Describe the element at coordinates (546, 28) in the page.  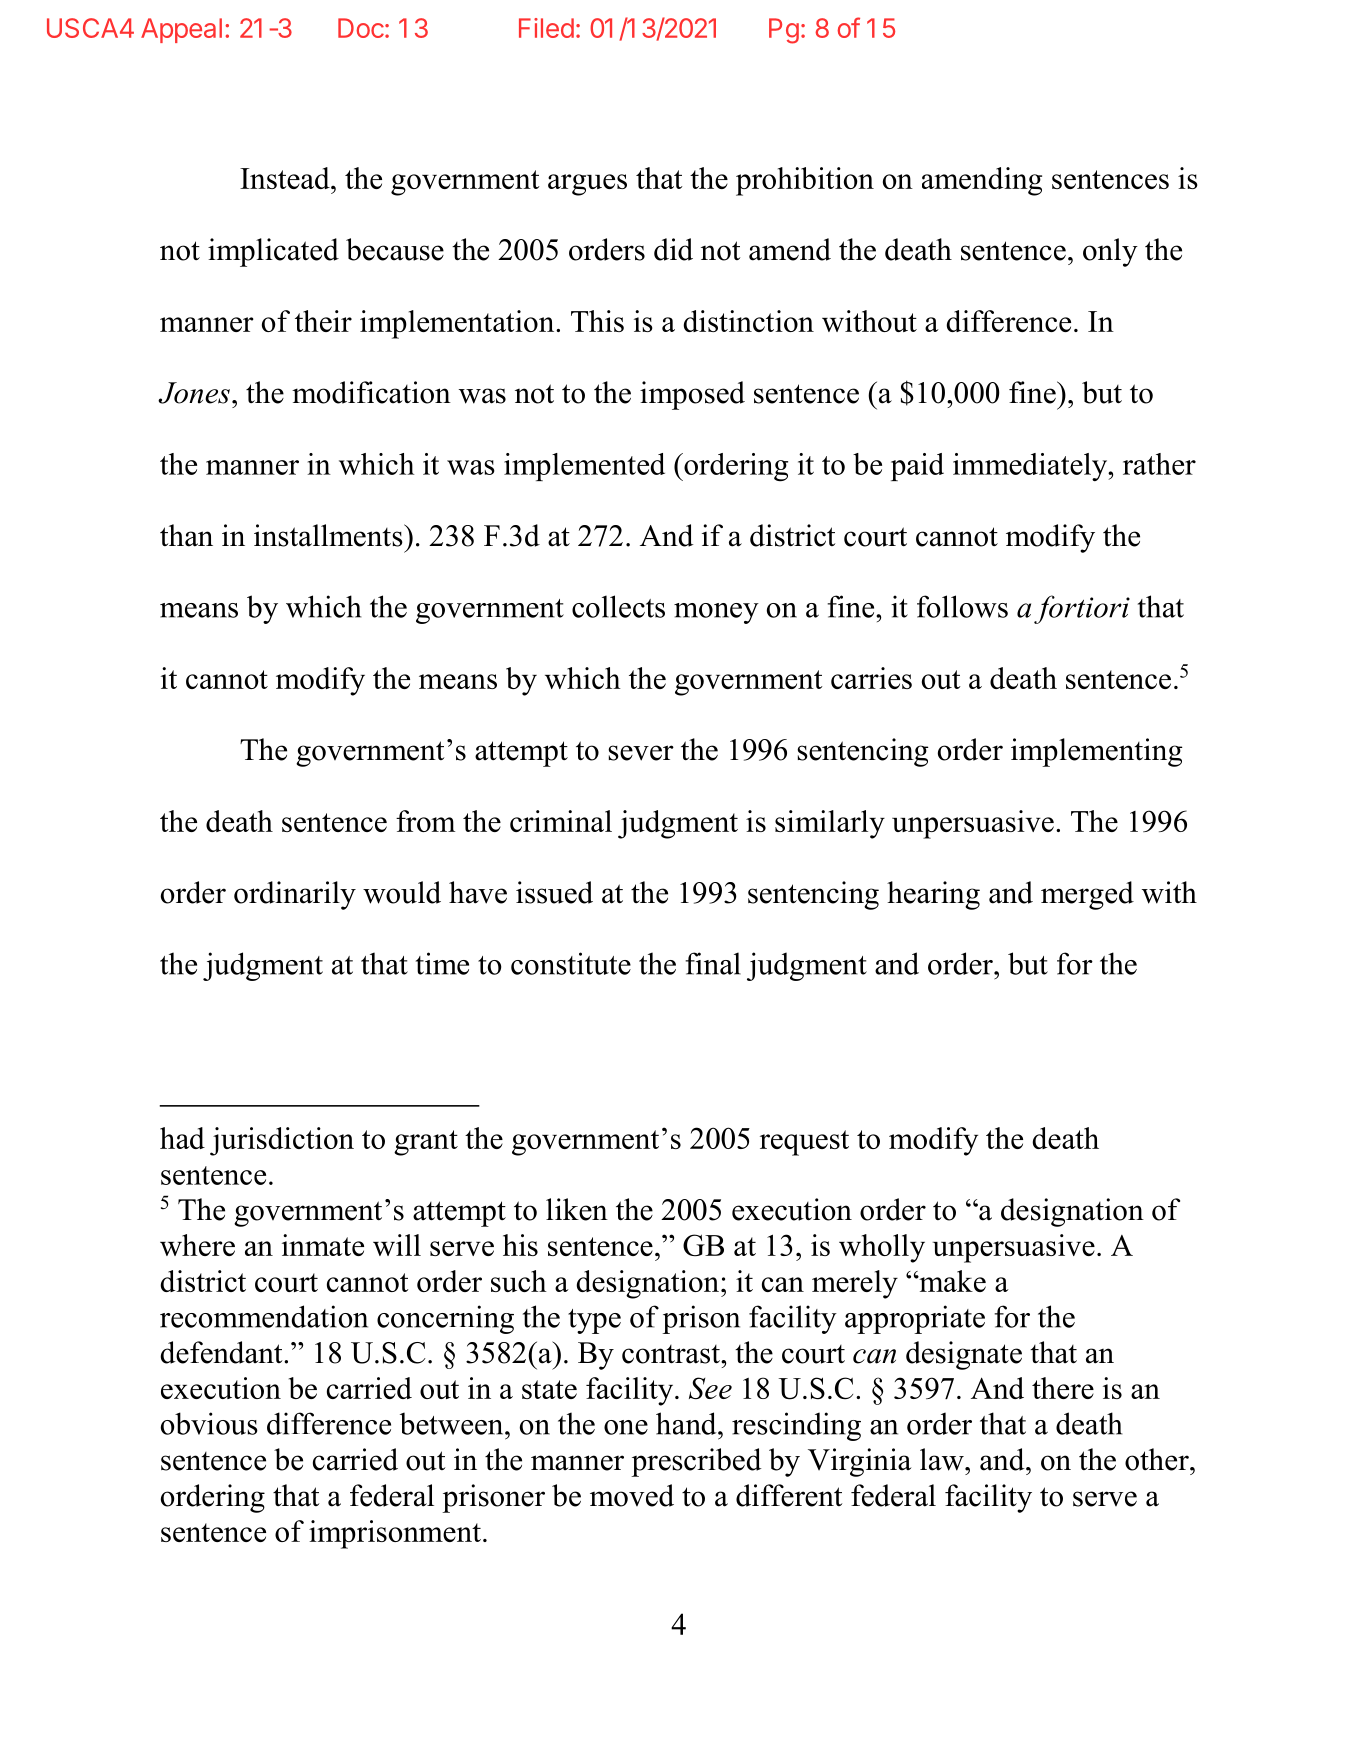
I see `Filed` at that location.
